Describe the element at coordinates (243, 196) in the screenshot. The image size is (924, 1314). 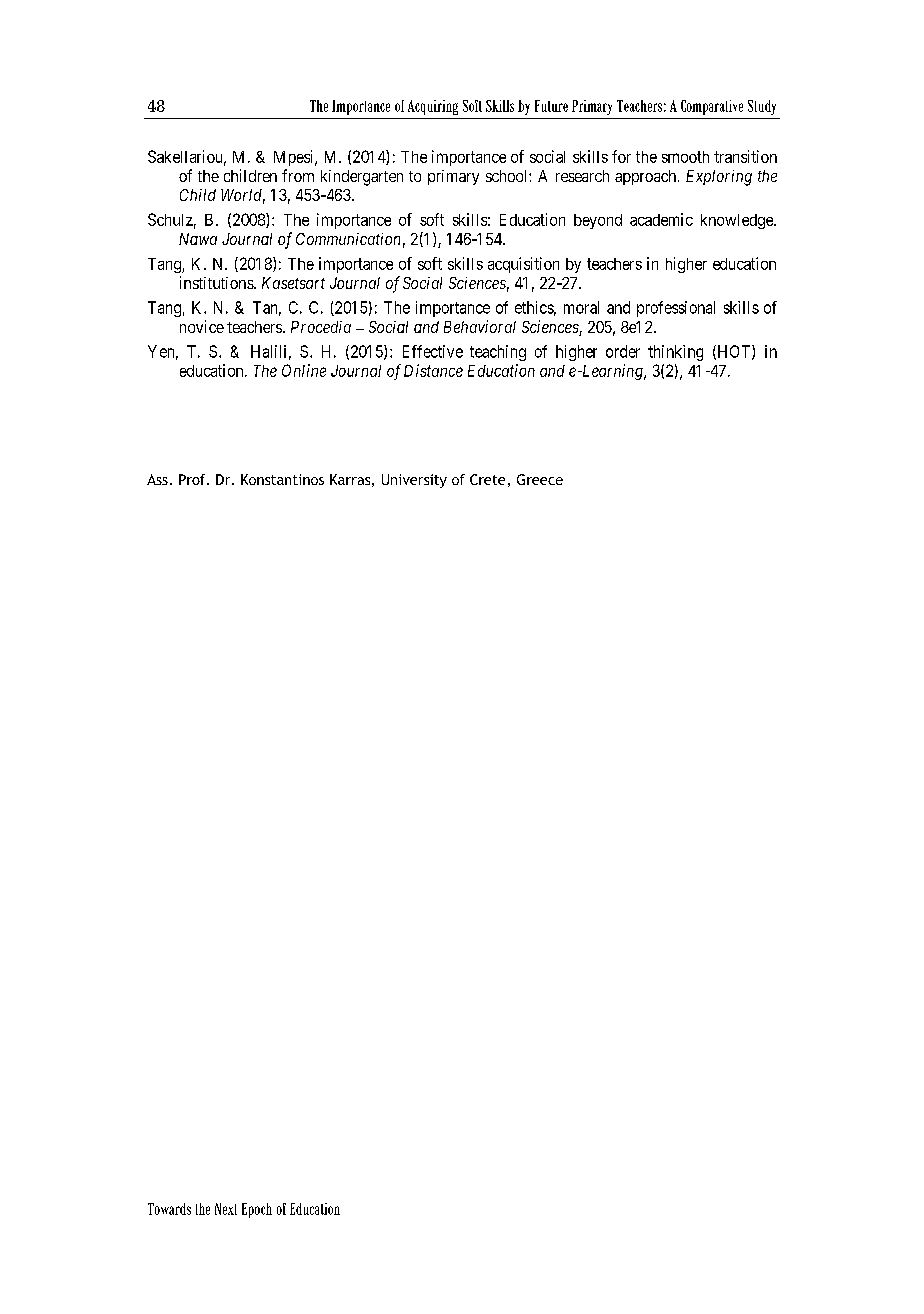
I see `World` at that location.
